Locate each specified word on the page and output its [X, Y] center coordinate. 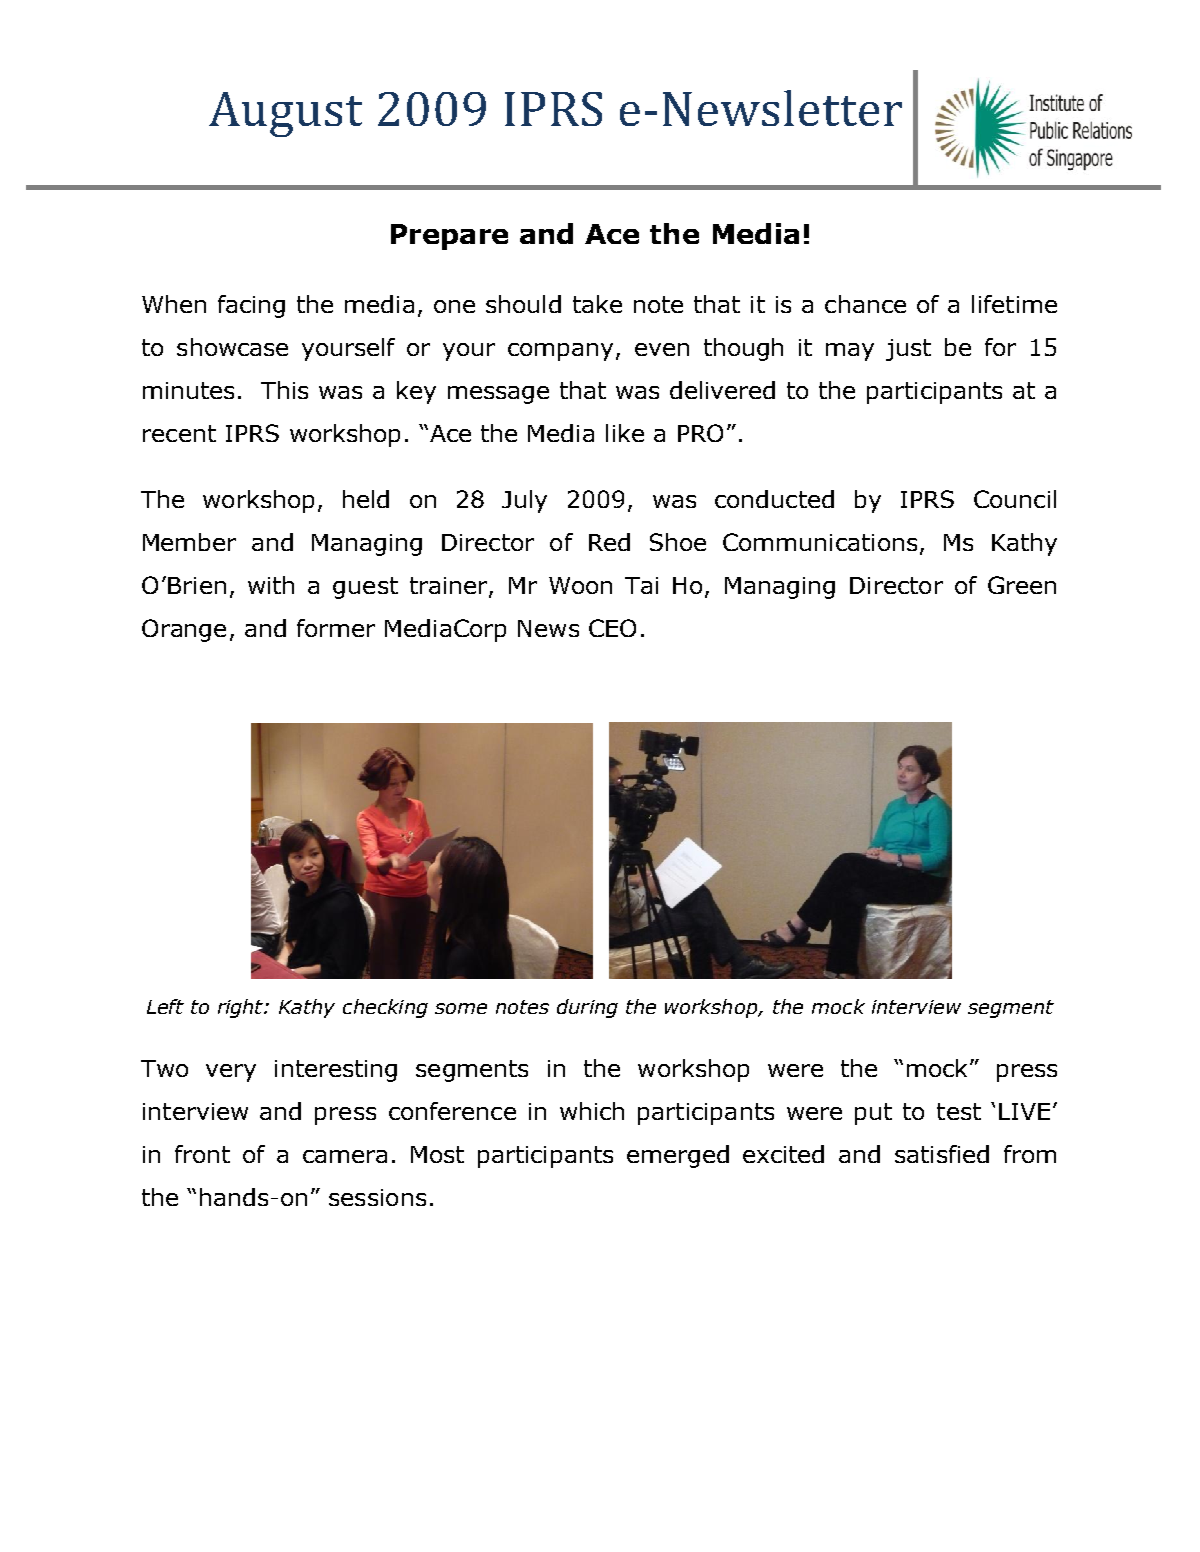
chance [865, 304]
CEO [612, 628]
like [625, 433]
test [959, 1111]
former [336, 628]
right [242, 1008]
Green [1022, 585]
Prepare [449, 237]
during [587, 1008]
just [908, 350]
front [202, 1154]
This [284, 390]
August [285, 114]
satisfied [942, 1154]
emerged [678, 1156]
